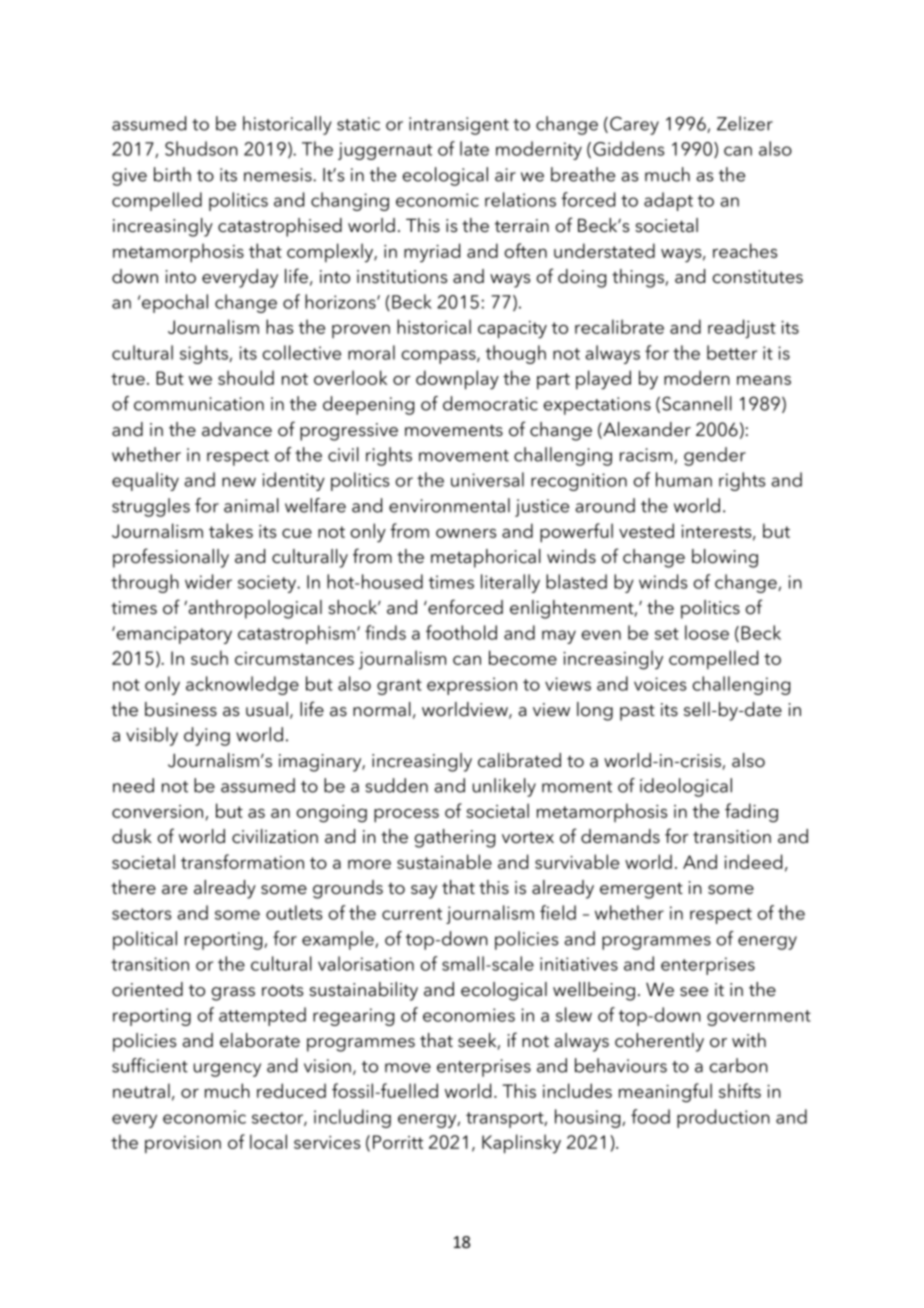 This document has width=924, height=1308. Describe the element at coordinates (474, 148) in the document. I see `late` at that location.
